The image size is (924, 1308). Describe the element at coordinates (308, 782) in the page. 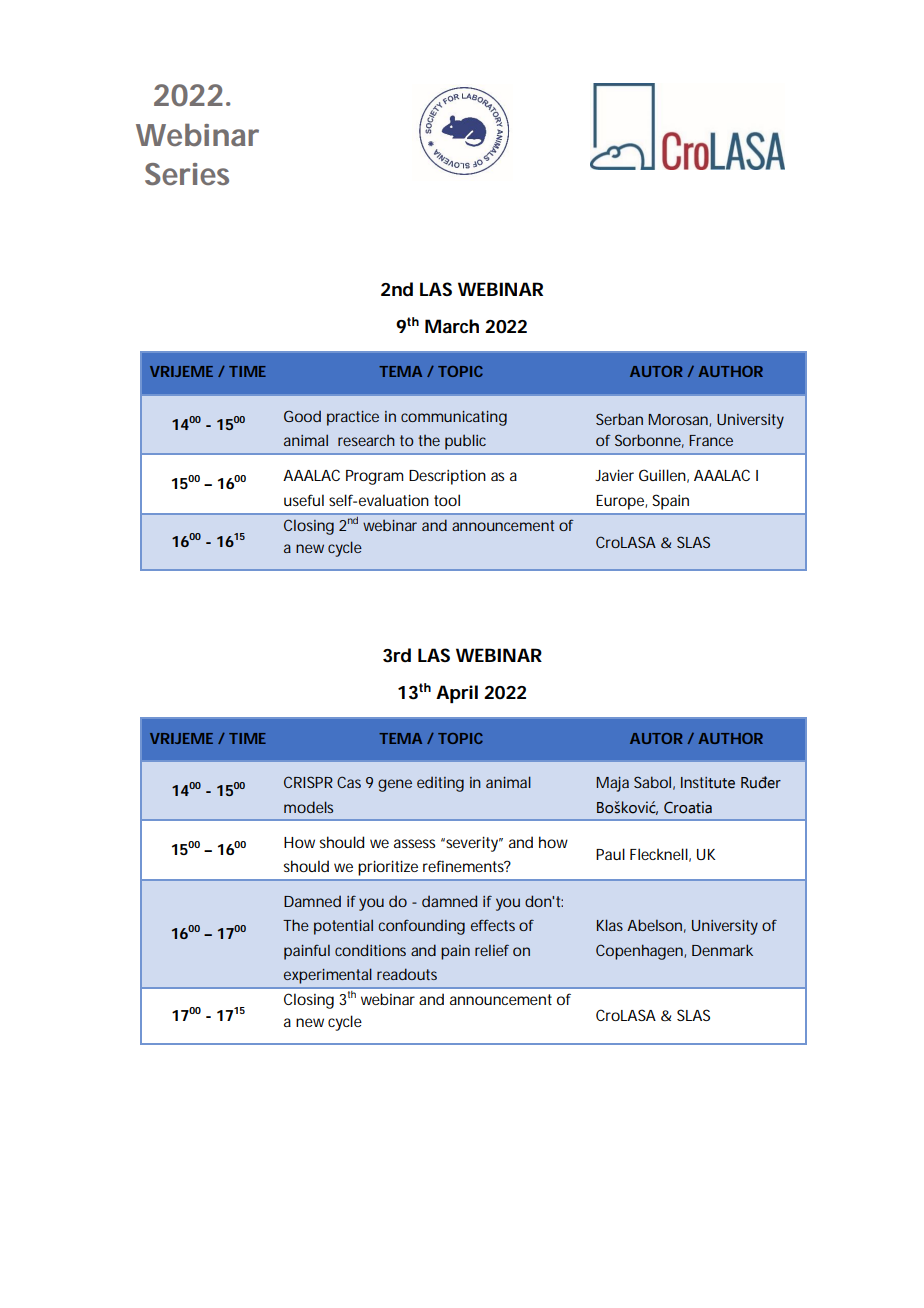

I see `CRISPR` at that location.
